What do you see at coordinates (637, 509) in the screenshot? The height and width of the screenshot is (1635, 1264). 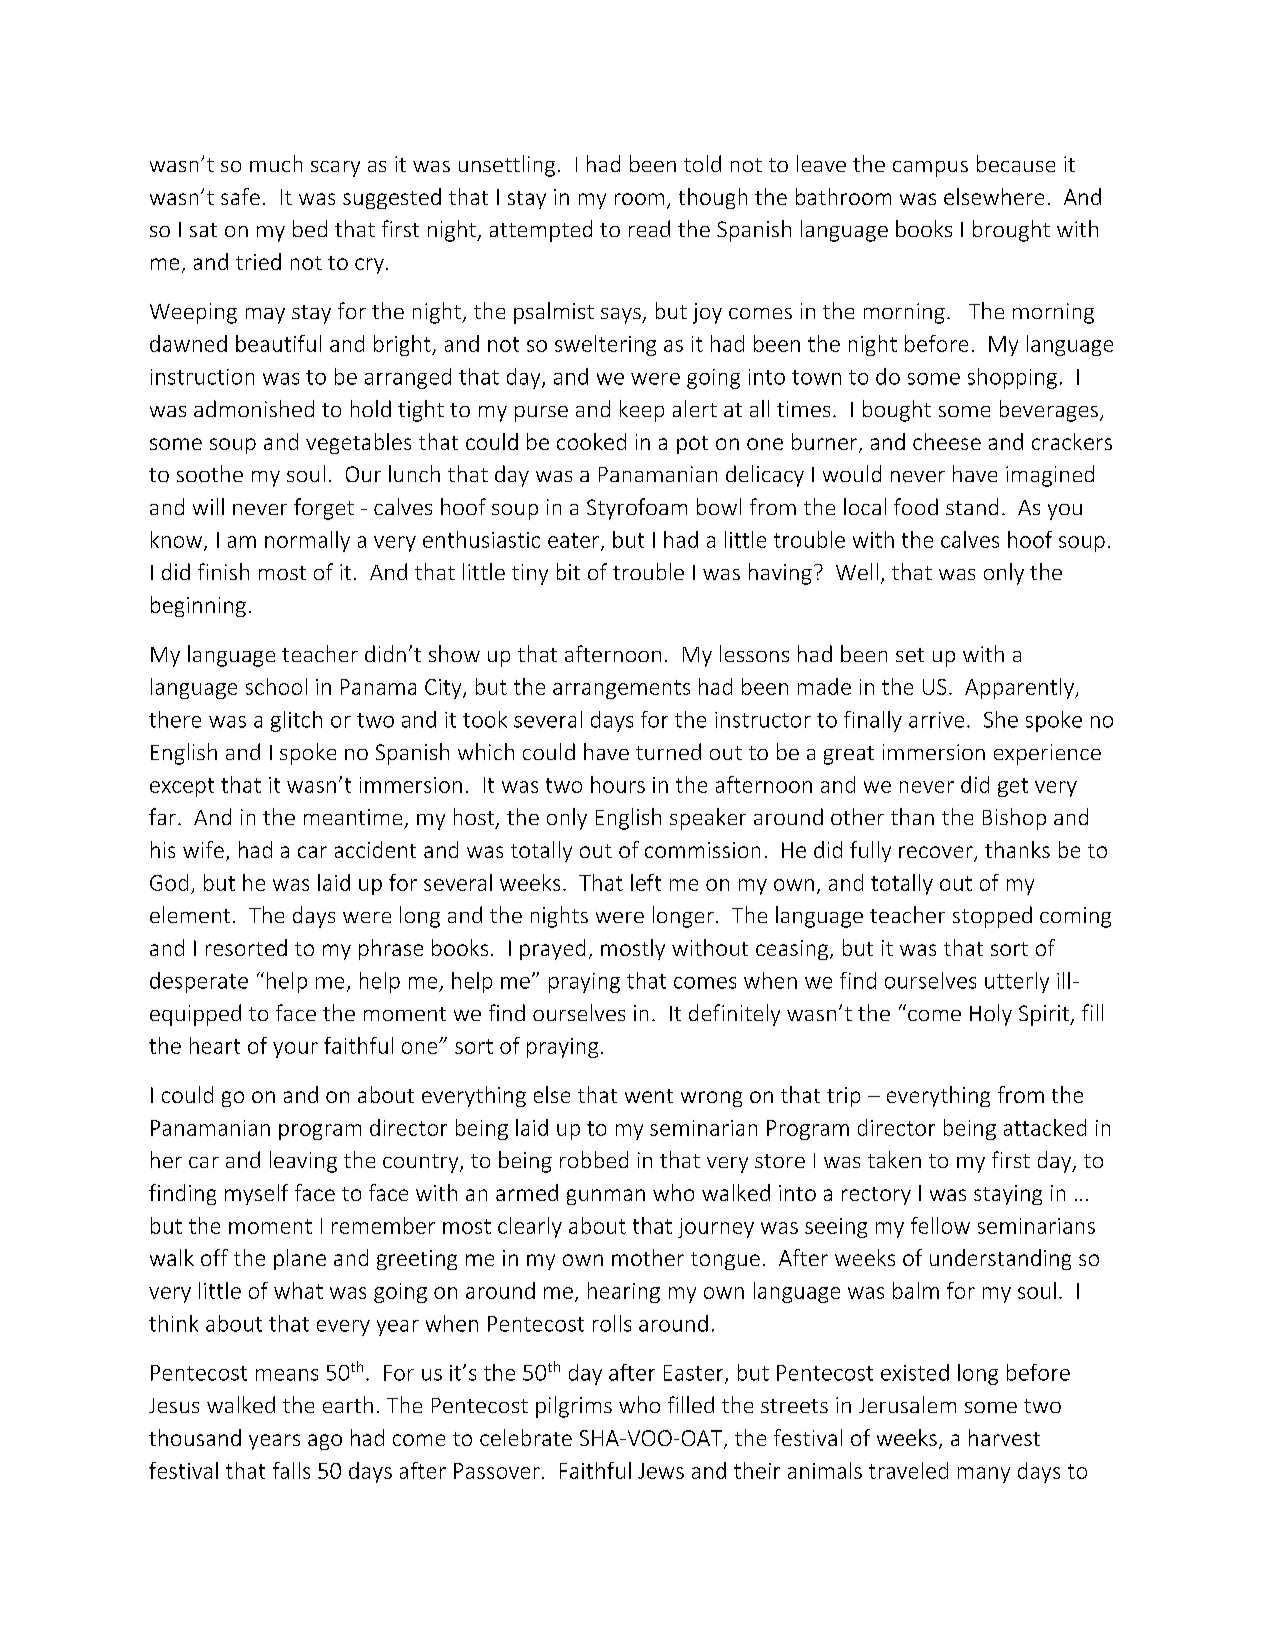 I see `Styrofoam` at bounding box center [637, 509].
